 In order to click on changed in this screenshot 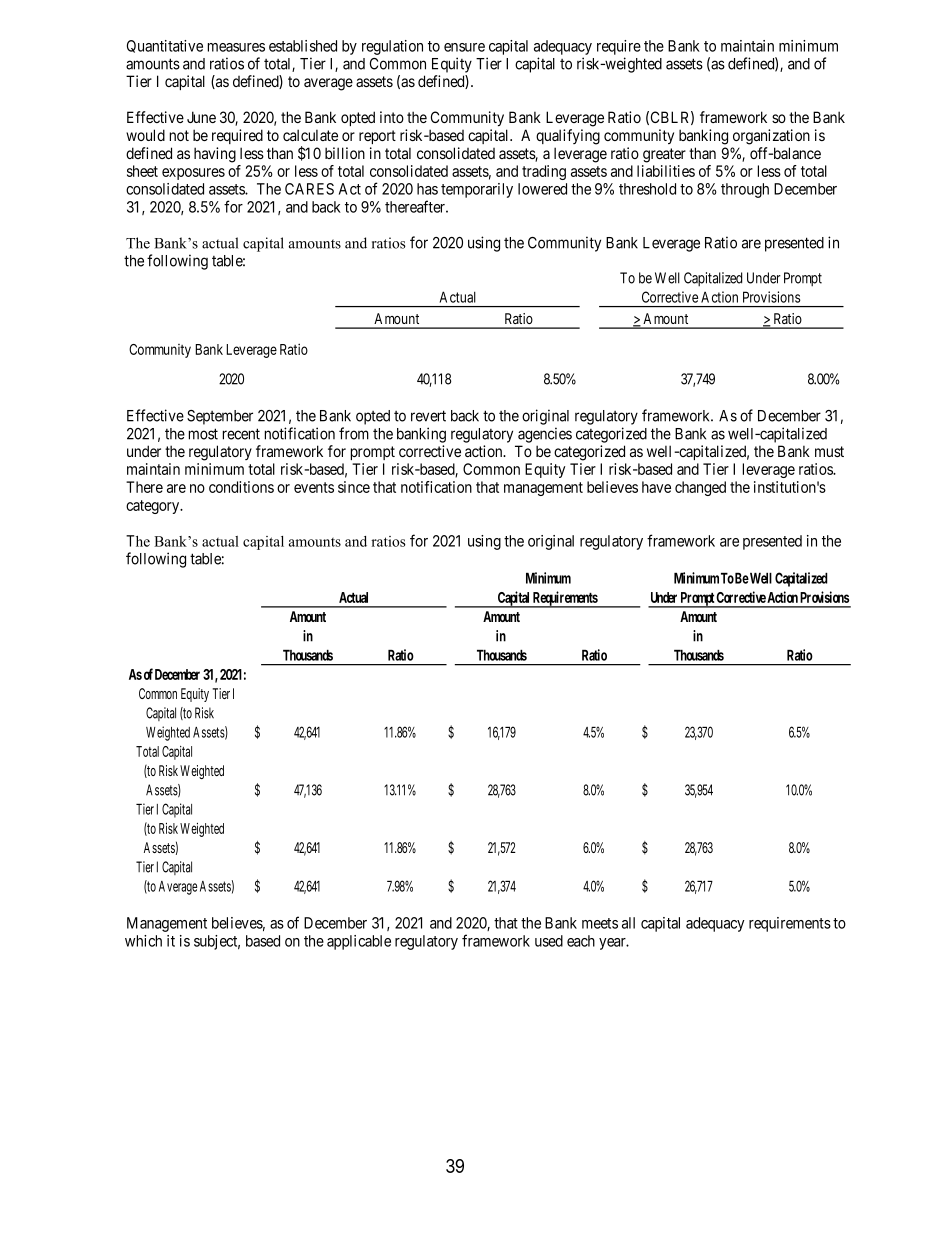, I will do `click(700, 488)`.
